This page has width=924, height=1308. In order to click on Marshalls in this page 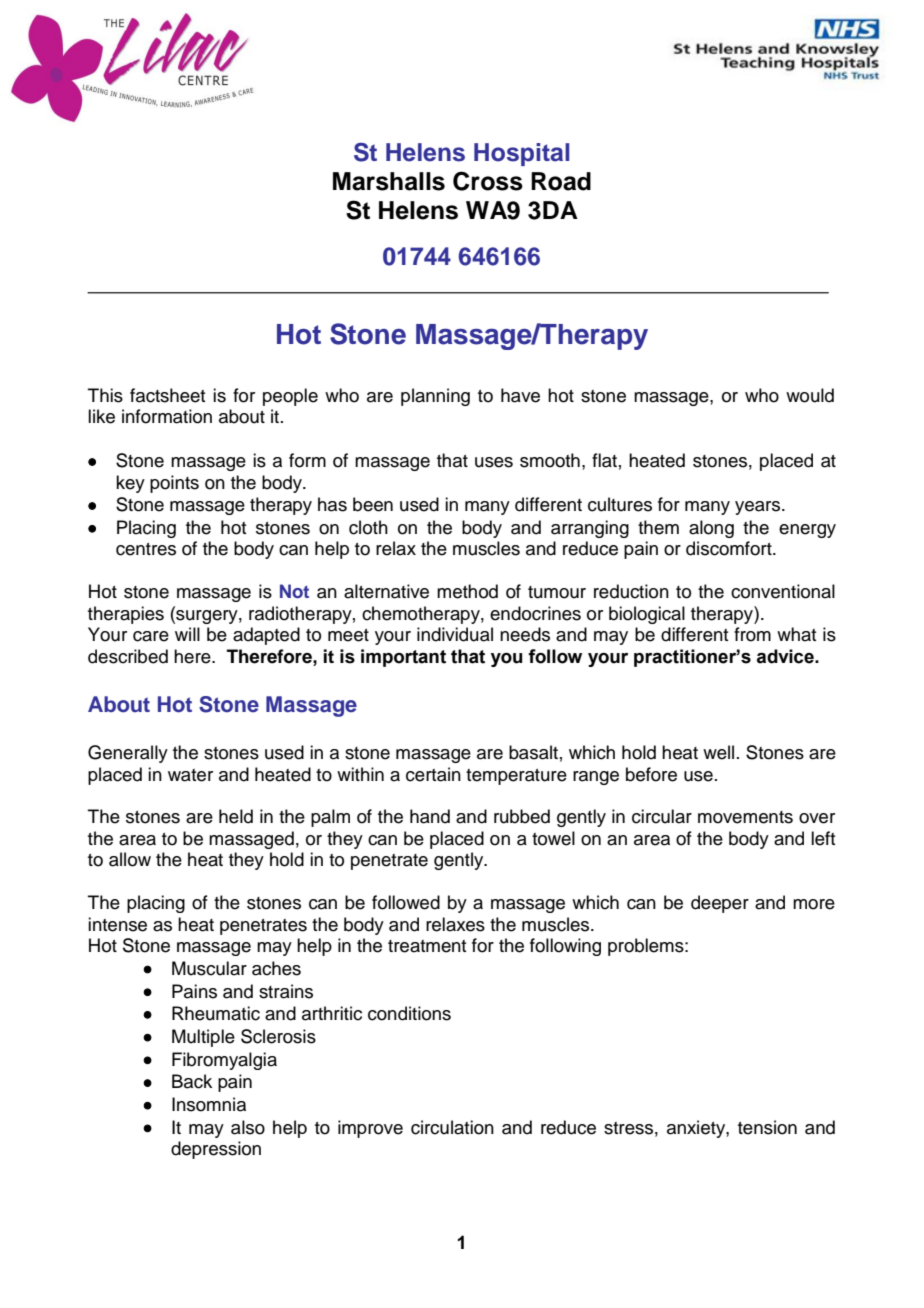, I will do `click(389, 181)`.
